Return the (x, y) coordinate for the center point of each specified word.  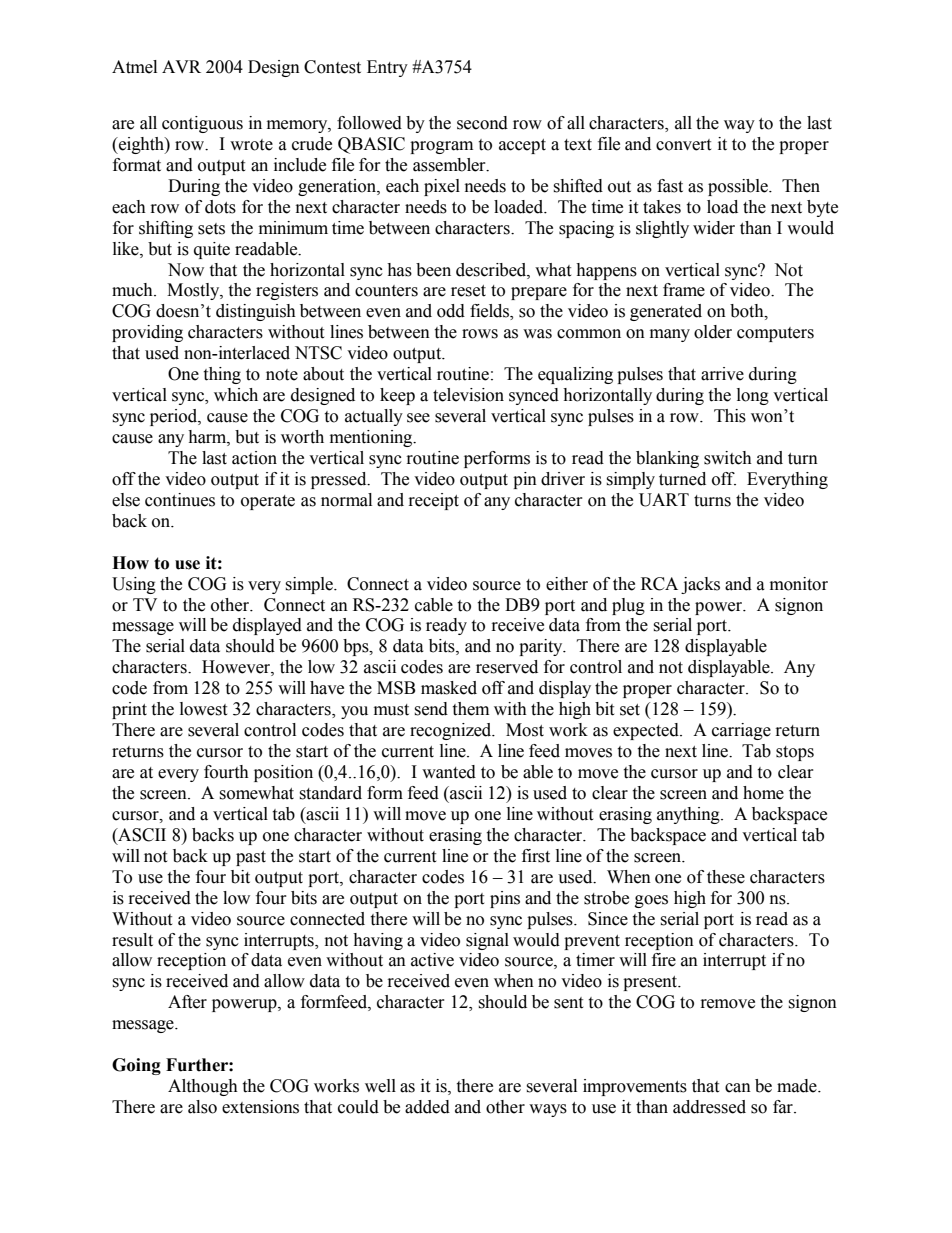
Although (203, 1087)
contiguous (202, 124)
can (738, 1088)
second (482, 123)
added (427, 1107)
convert (683, 145)
